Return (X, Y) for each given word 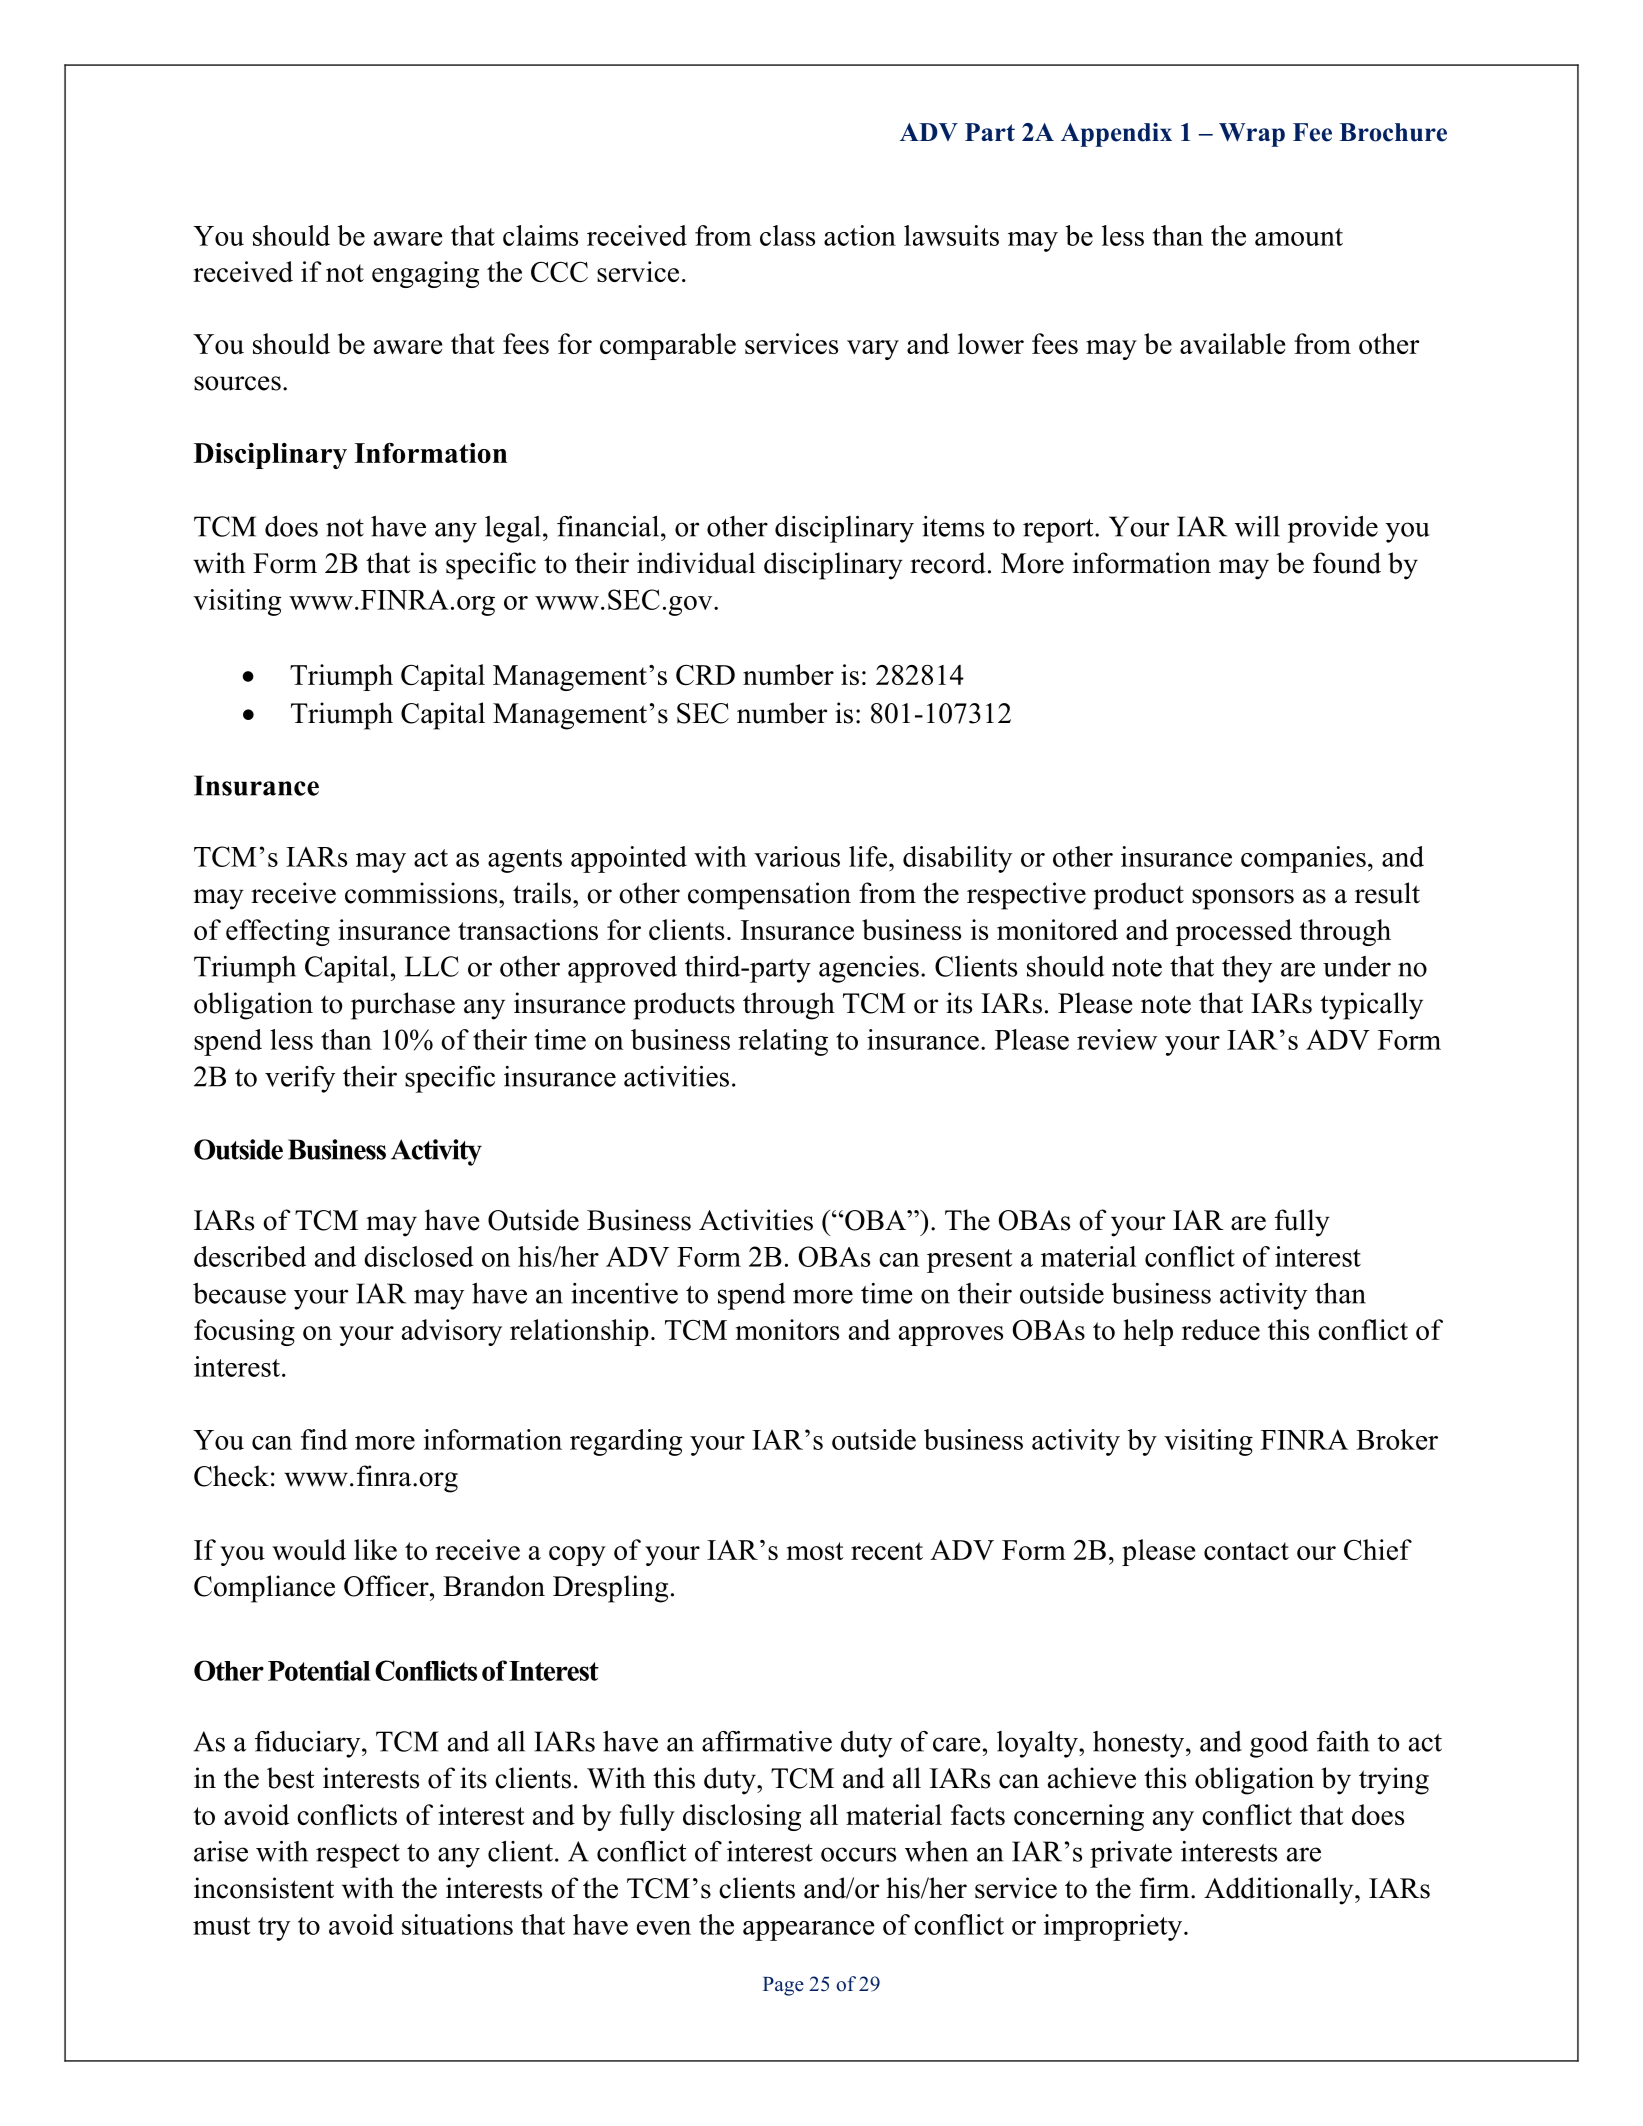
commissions (422, 893)
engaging (425, 274)
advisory (452, 1332)
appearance (808, 1931)
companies (1303, 859)
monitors (787, 1329)
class (787, 235)
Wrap (1252, 135)
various (797, 856)
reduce (1221, 1329)
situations (457, 1924)
